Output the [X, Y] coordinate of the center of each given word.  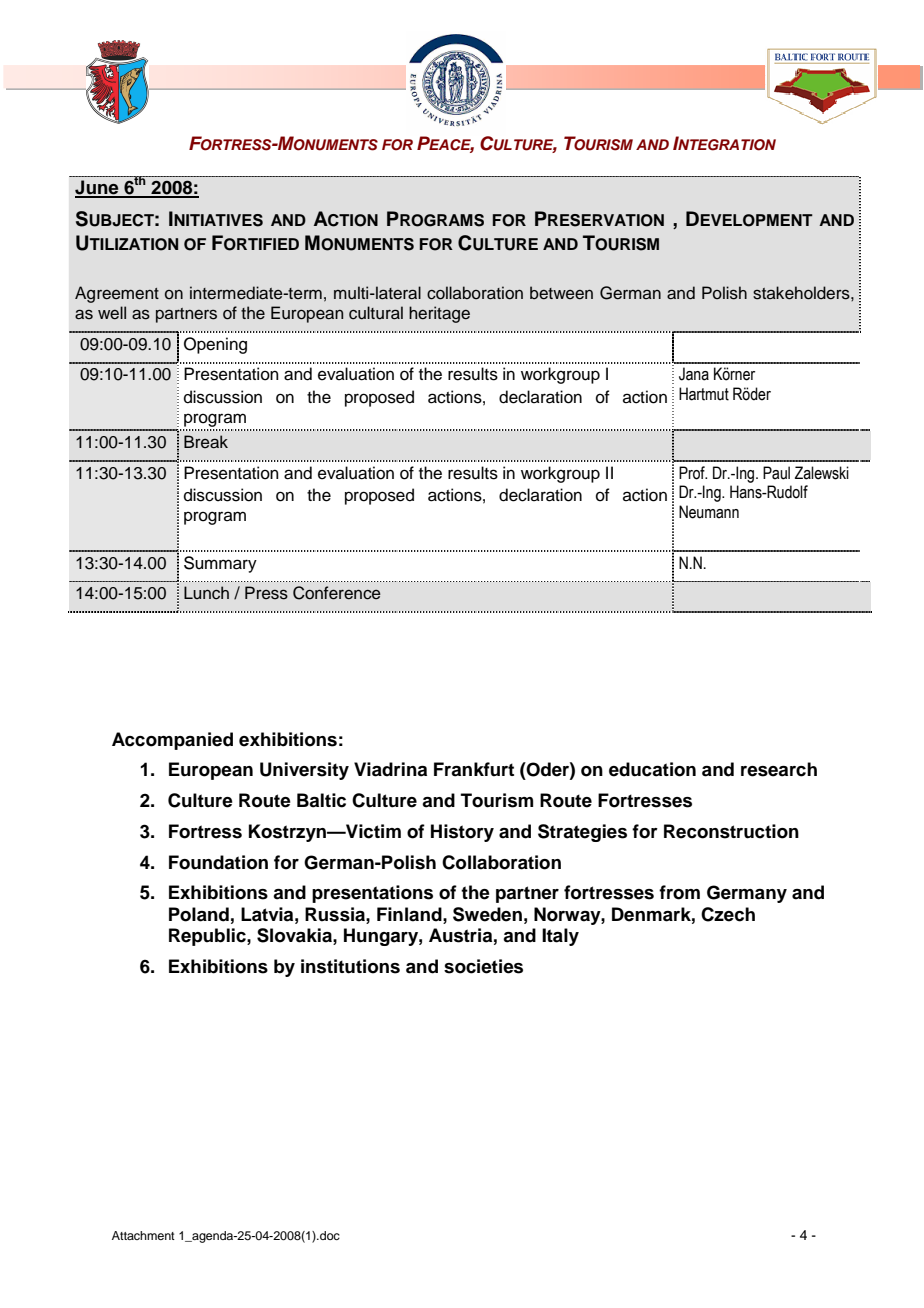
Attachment [143, 1235]
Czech [728, 914]
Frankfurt [474, 769]
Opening [215, 345]
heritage [439, 314]
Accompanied [172, 741]
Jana [694, 374]
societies [483, 966]
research [779, 769]
